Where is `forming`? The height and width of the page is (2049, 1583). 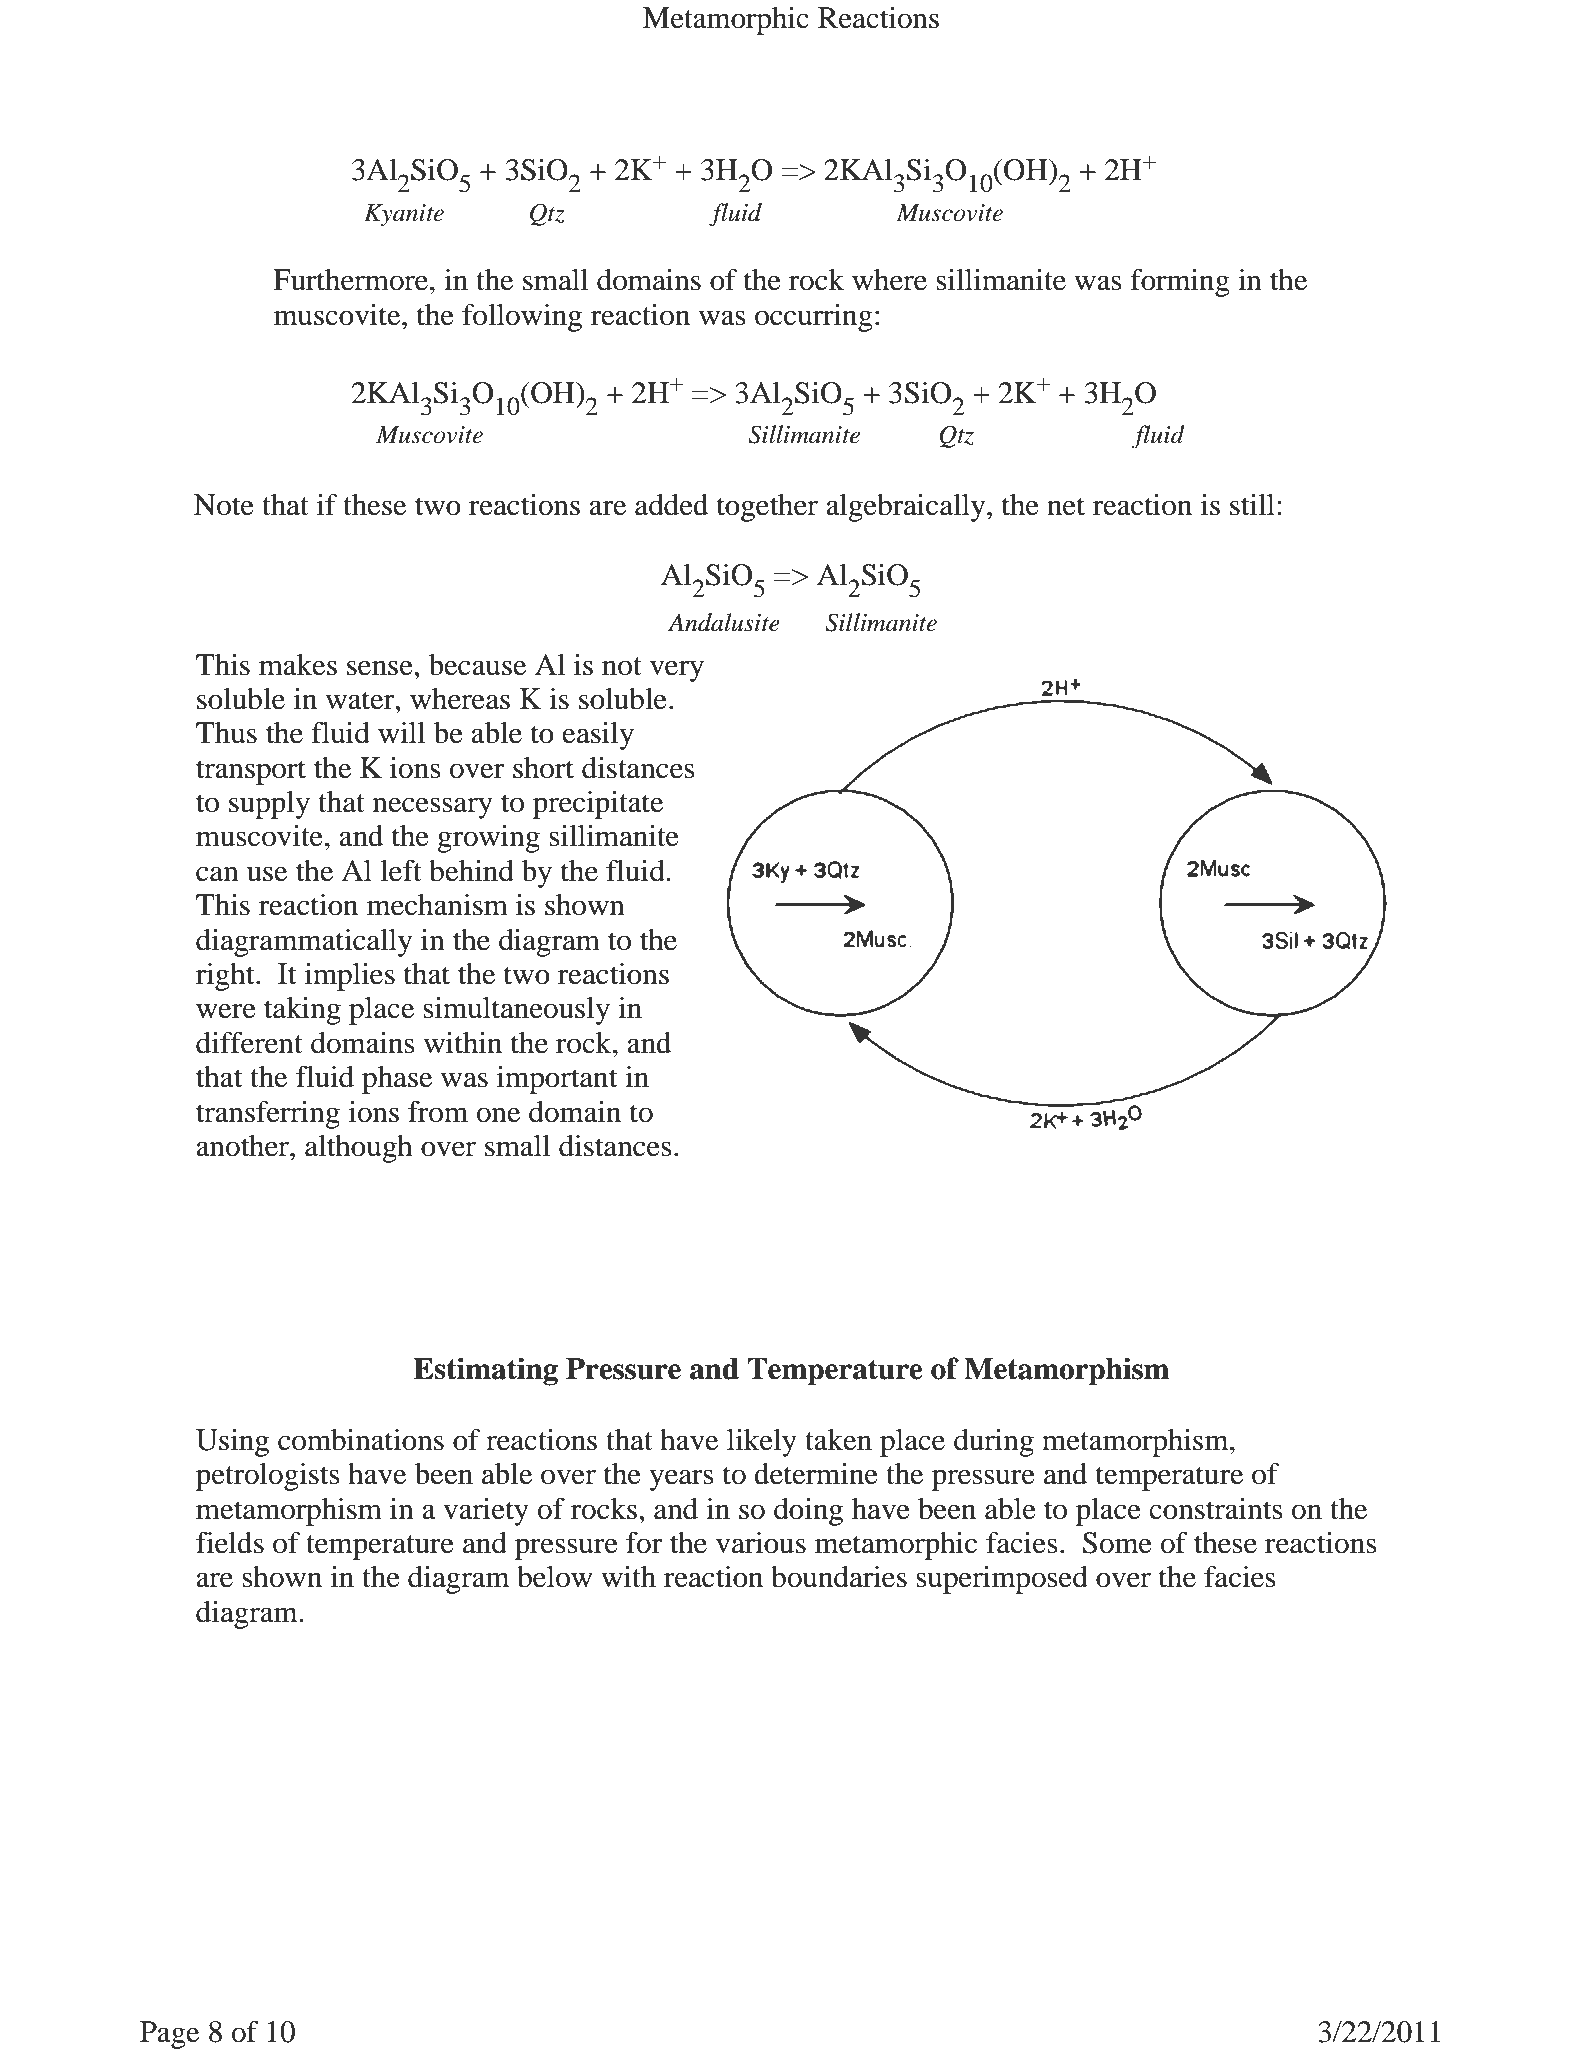 forming is located at coordinates (1180, 283).
